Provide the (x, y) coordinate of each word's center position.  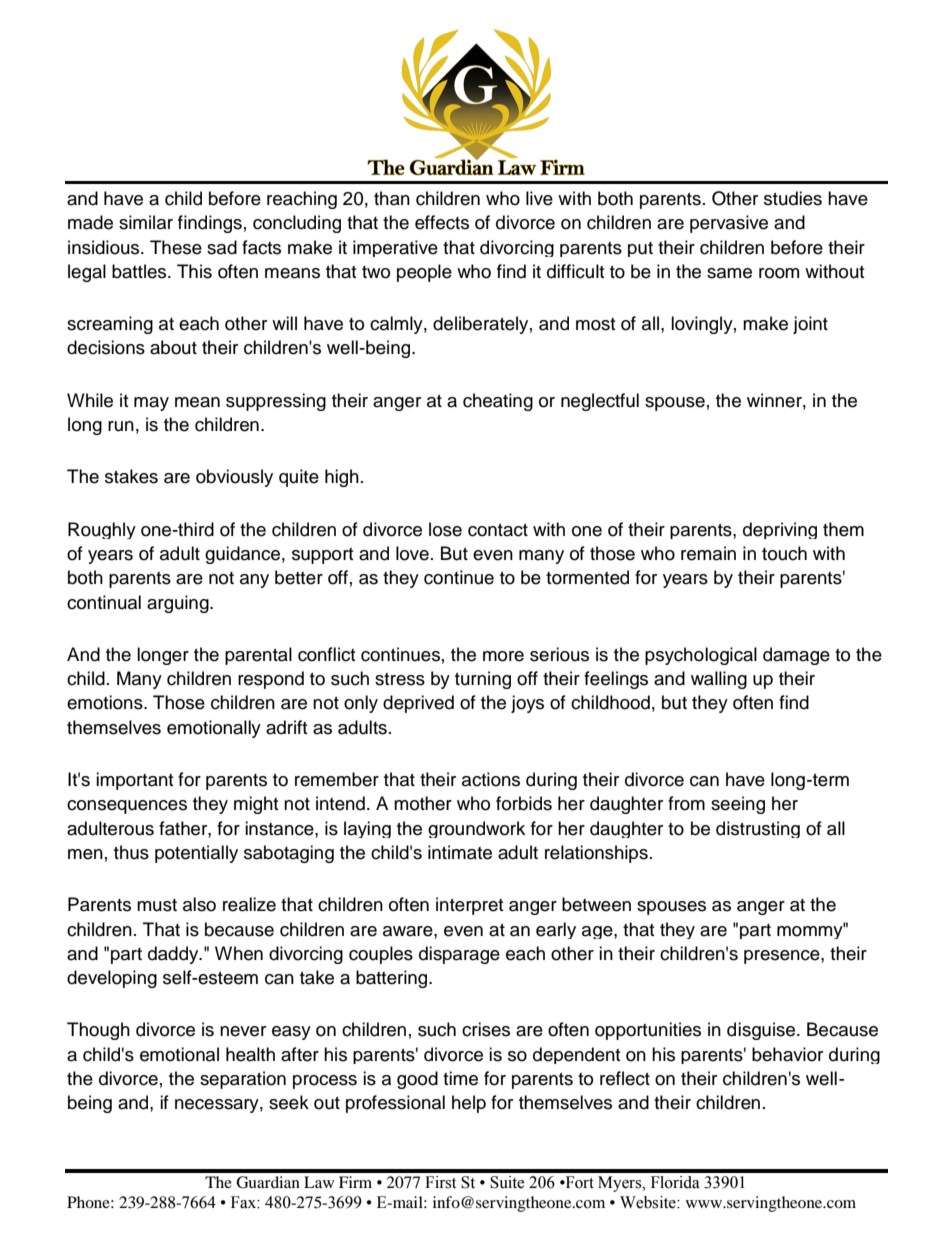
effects (442, 222)
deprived (418, 704)
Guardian (268, 1182)
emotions (106, 702)
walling (719, 680)
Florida (675, 1182)
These (176, 247)
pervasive (729, 224)
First (440, 1182)
